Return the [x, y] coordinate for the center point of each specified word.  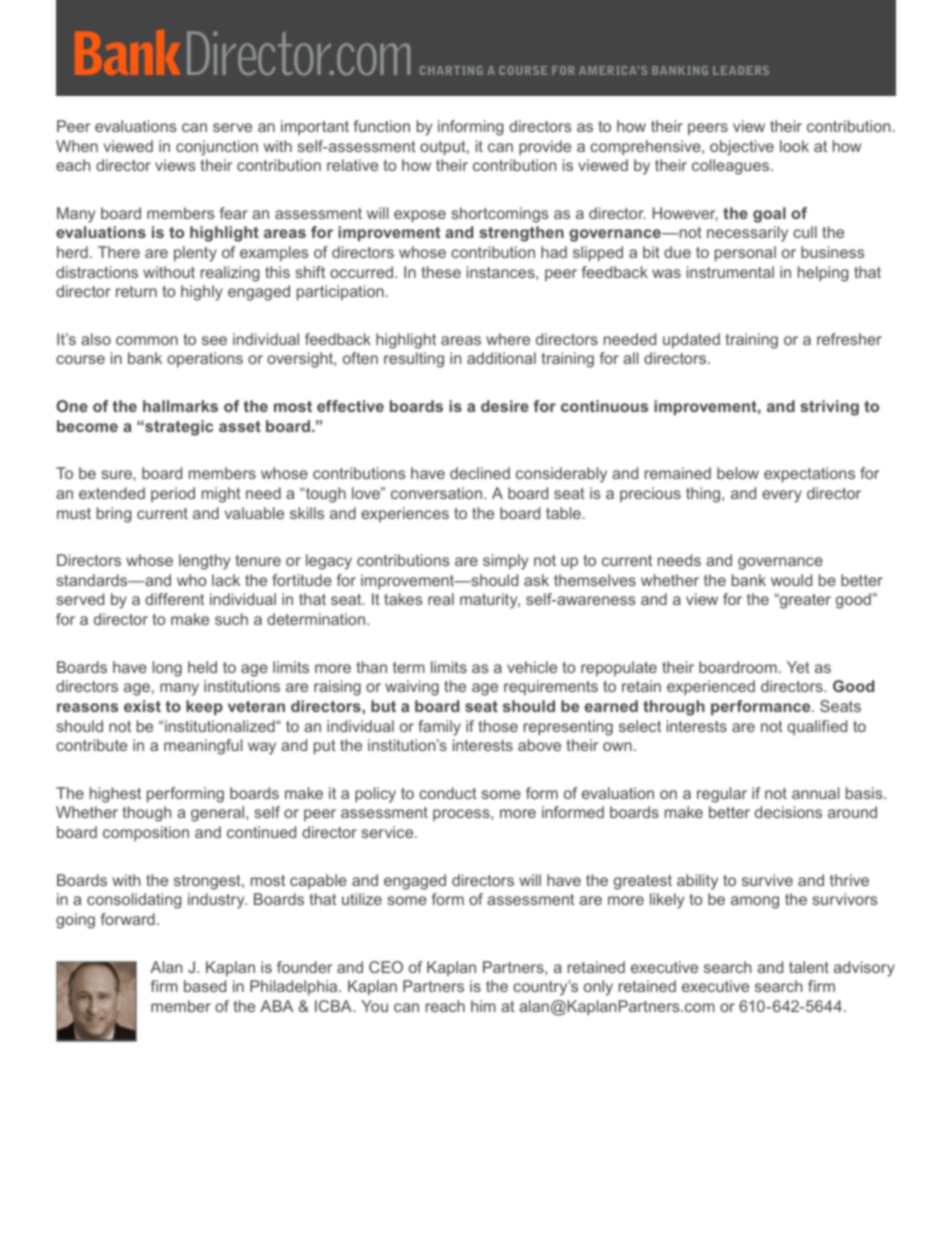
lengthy [204, 562]
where [508, 339]
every [782, 496]
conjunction [217, 148]
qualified [817, 727]
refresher [849, 339]
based [205, 986]
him [483, 1006]
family [439, 728]
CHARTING [451, 70]
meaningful [203, 747]
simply [505, 562]
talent [809, 967]
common [147, 340]
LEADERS [741, 70]
